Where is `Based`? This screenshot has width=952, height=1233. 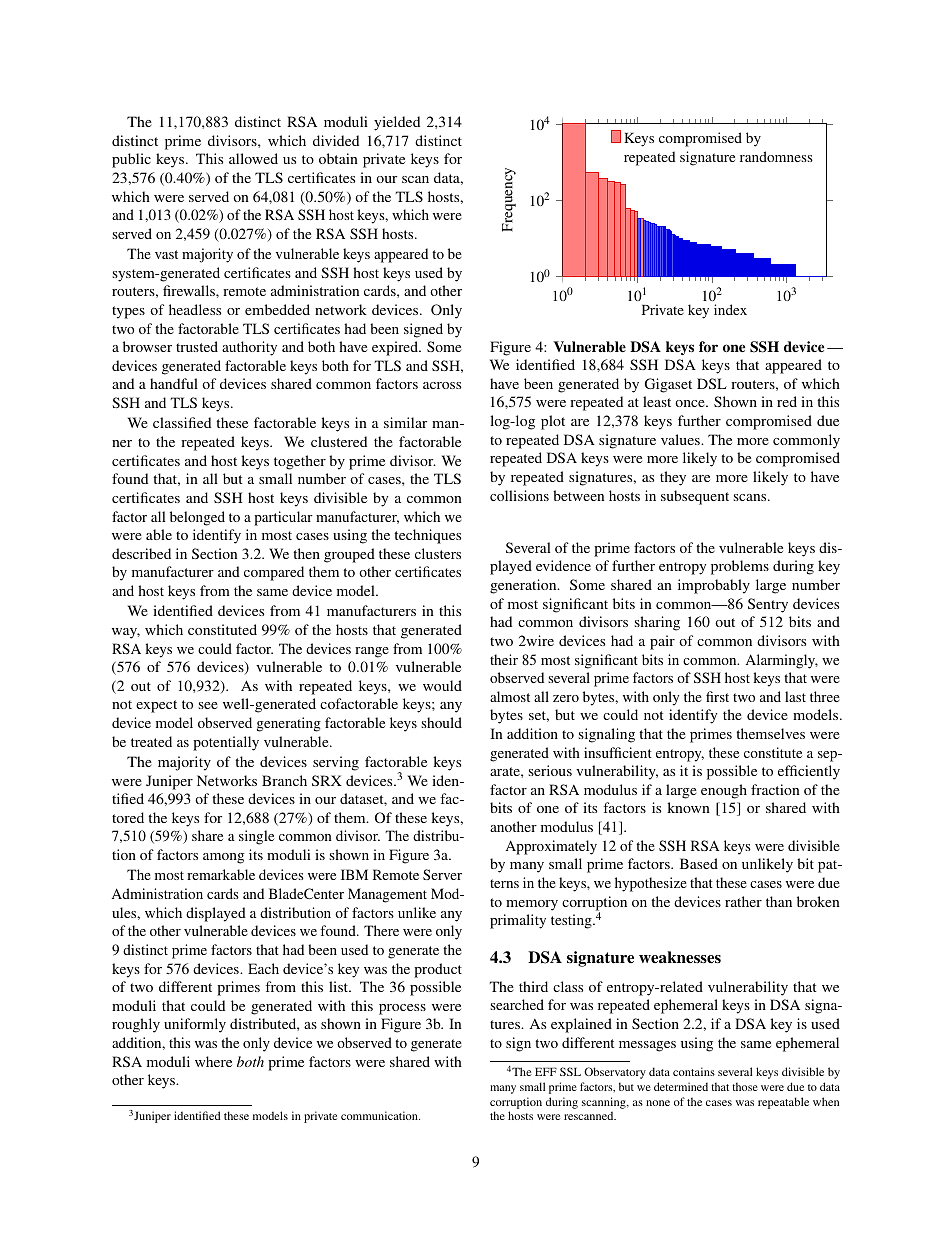
Based is located at coordinates (699, 863).
